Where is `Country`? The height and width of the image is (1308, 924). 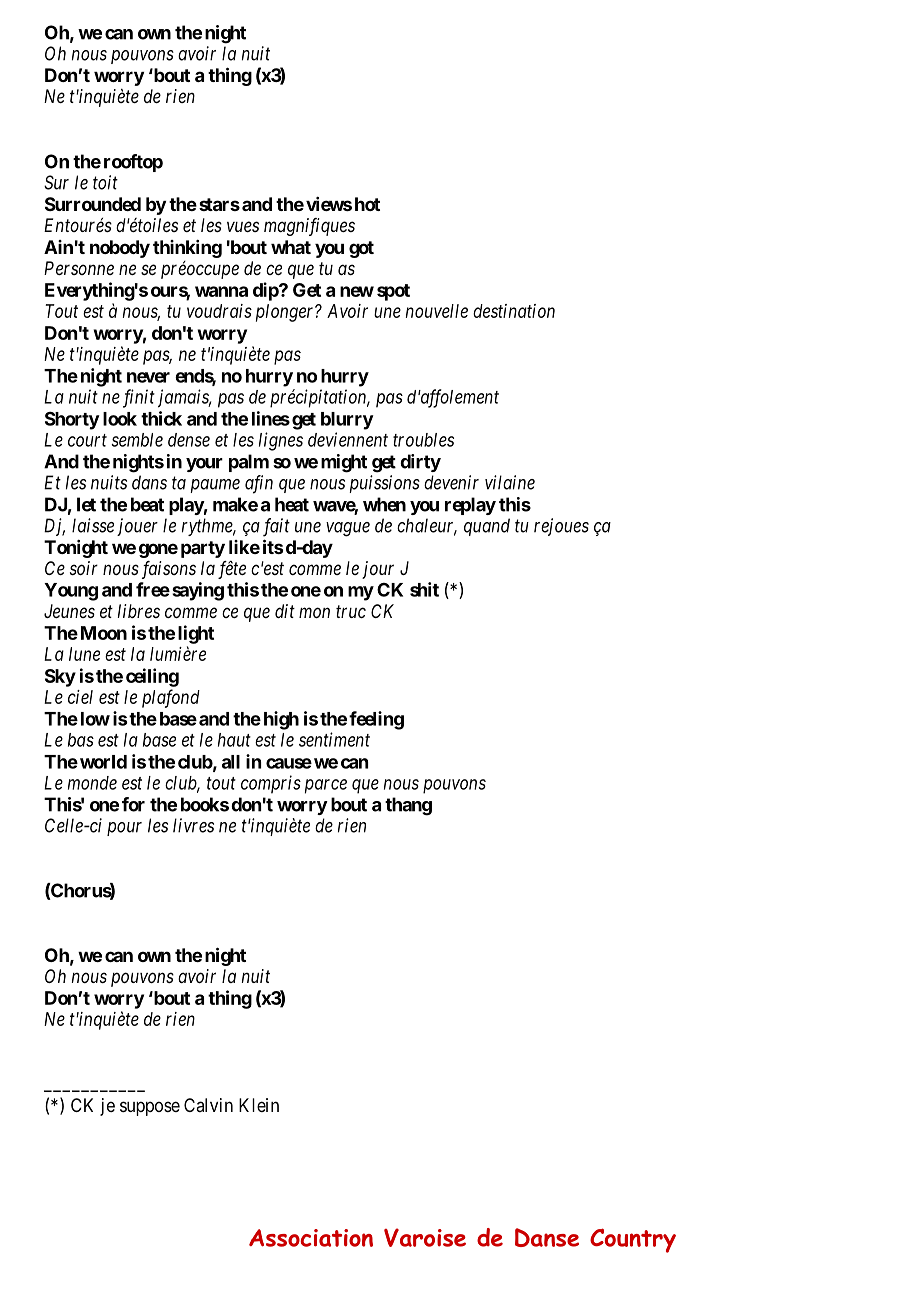
Country is located at coordinates (633, 1240).
